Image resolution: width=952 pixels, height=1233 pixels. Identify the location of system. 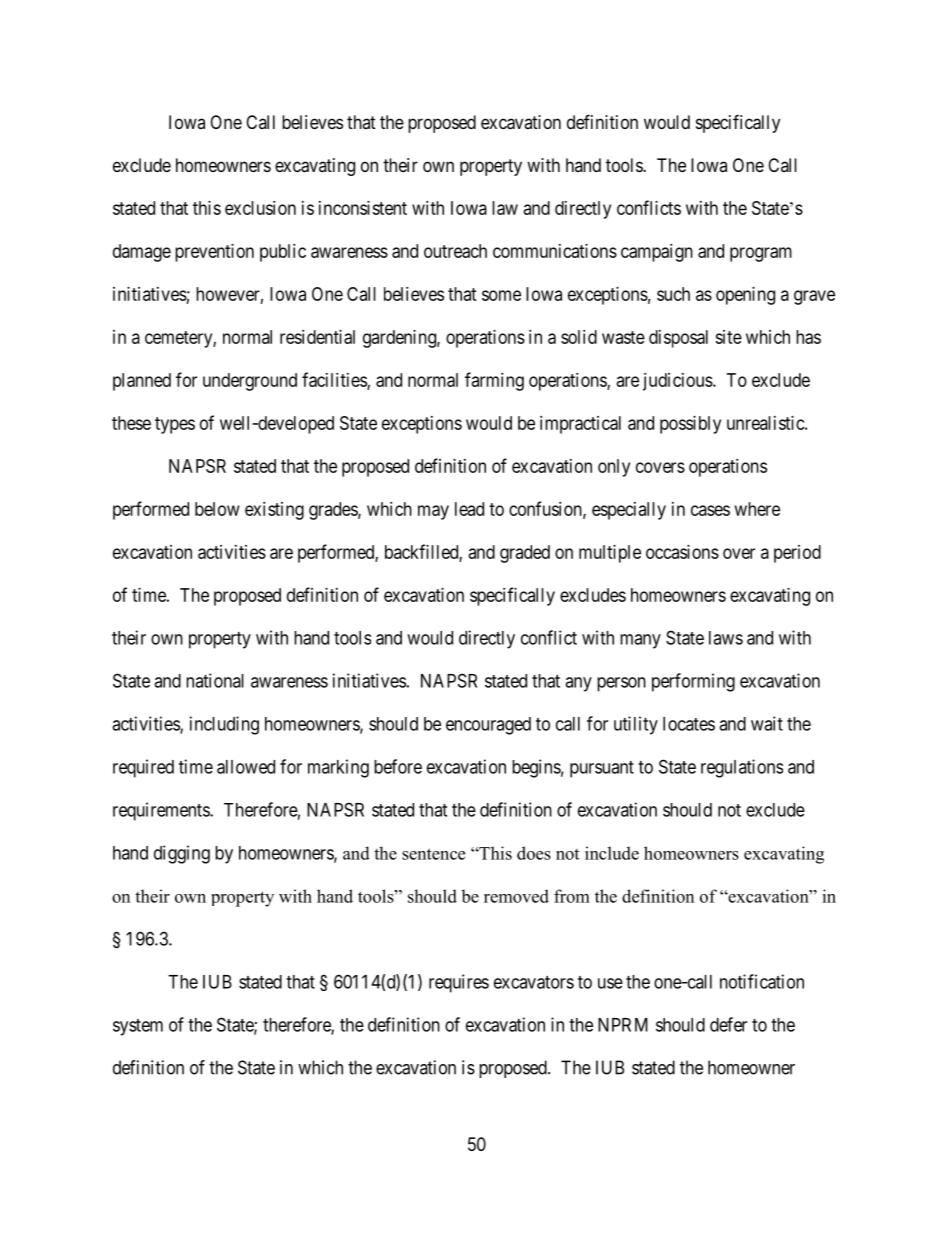
(138, 1027).
